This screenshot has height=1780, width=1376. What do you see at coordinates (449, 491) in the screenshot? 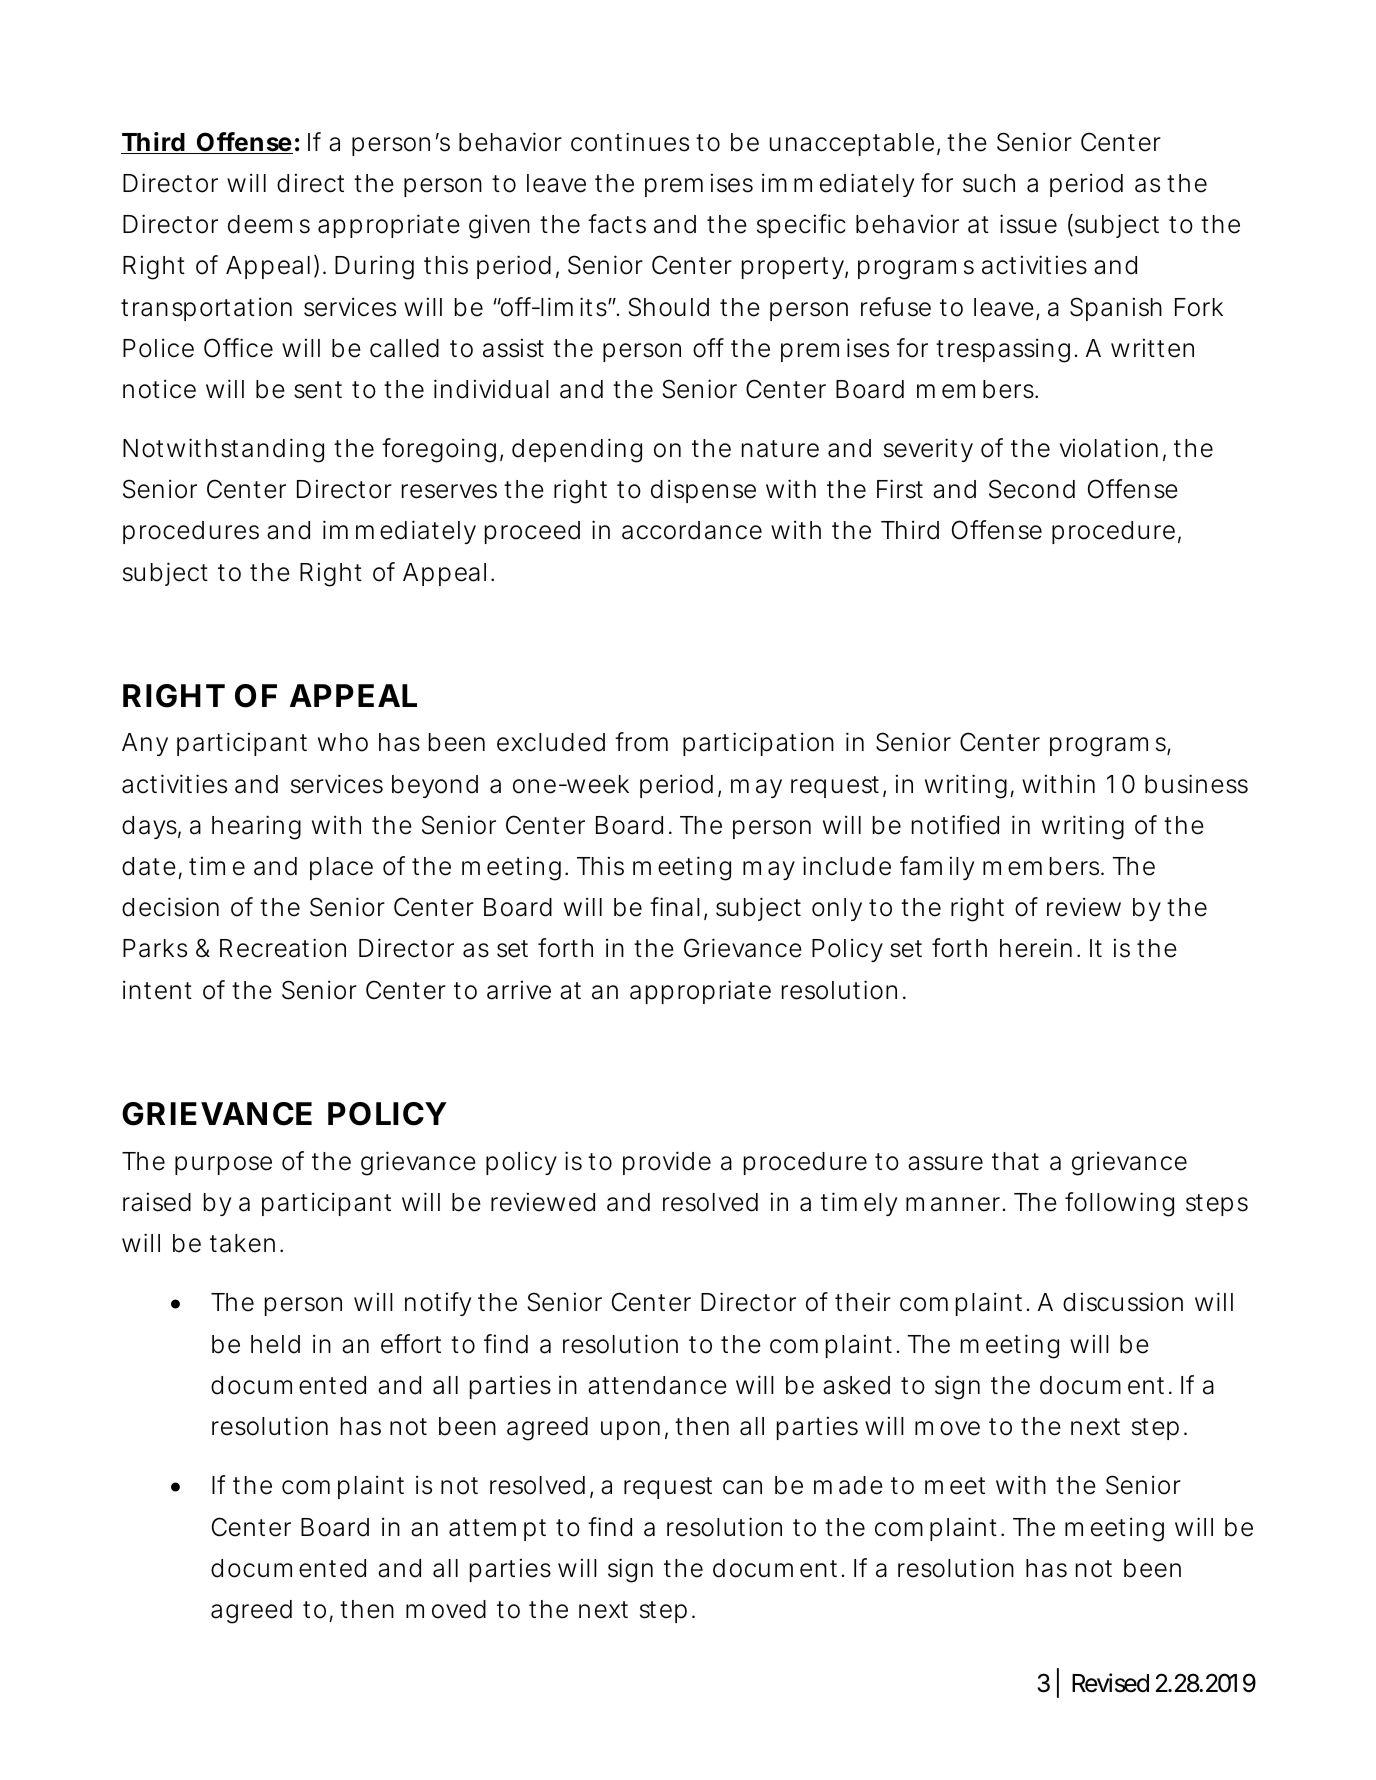
I see `reserves` at bounding box center [449, 491].
